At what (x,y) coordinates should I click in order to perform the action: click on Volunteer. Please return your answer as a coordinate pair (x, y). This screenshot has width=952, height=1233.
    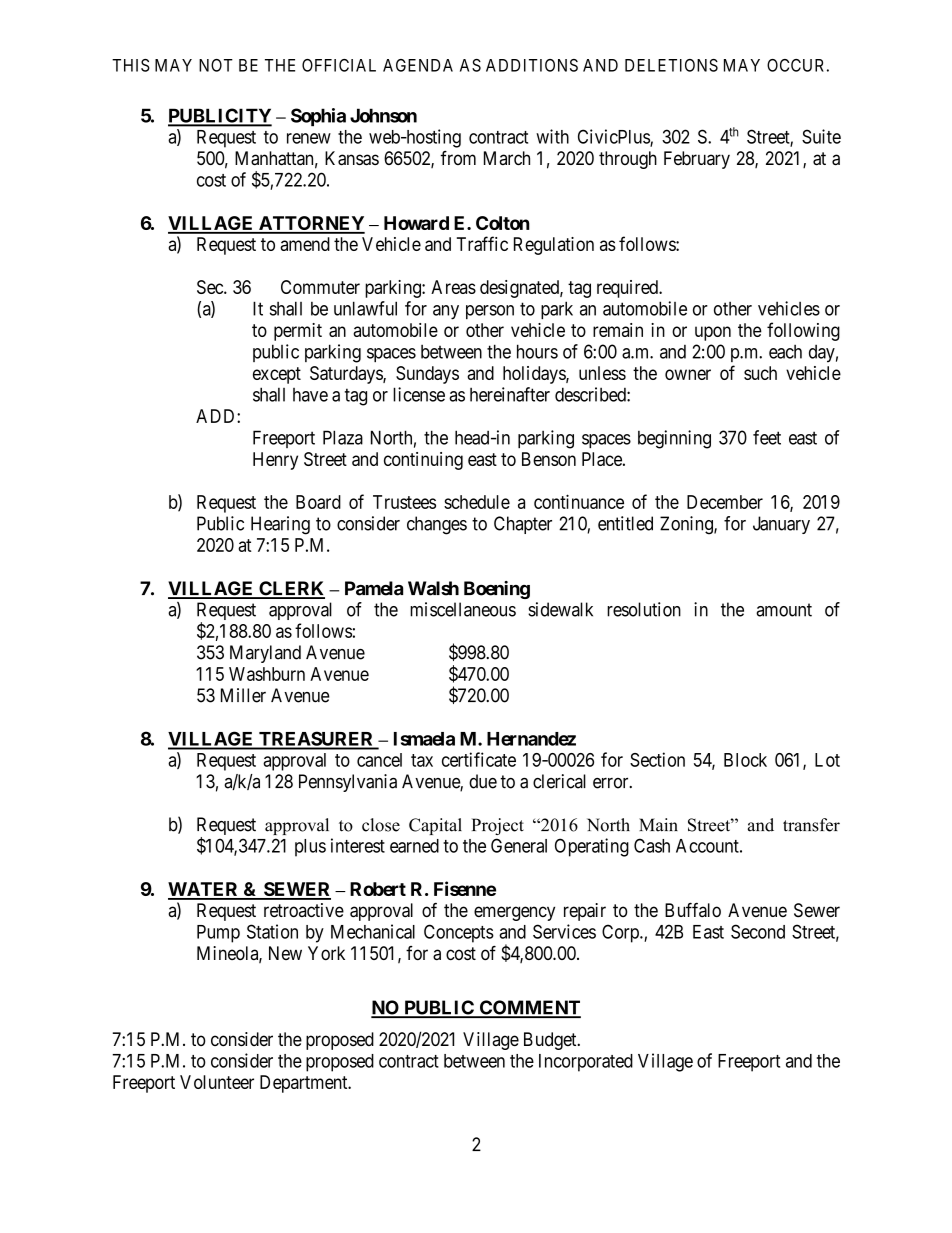
    Looking at the image, I should click on (217, 1082).
